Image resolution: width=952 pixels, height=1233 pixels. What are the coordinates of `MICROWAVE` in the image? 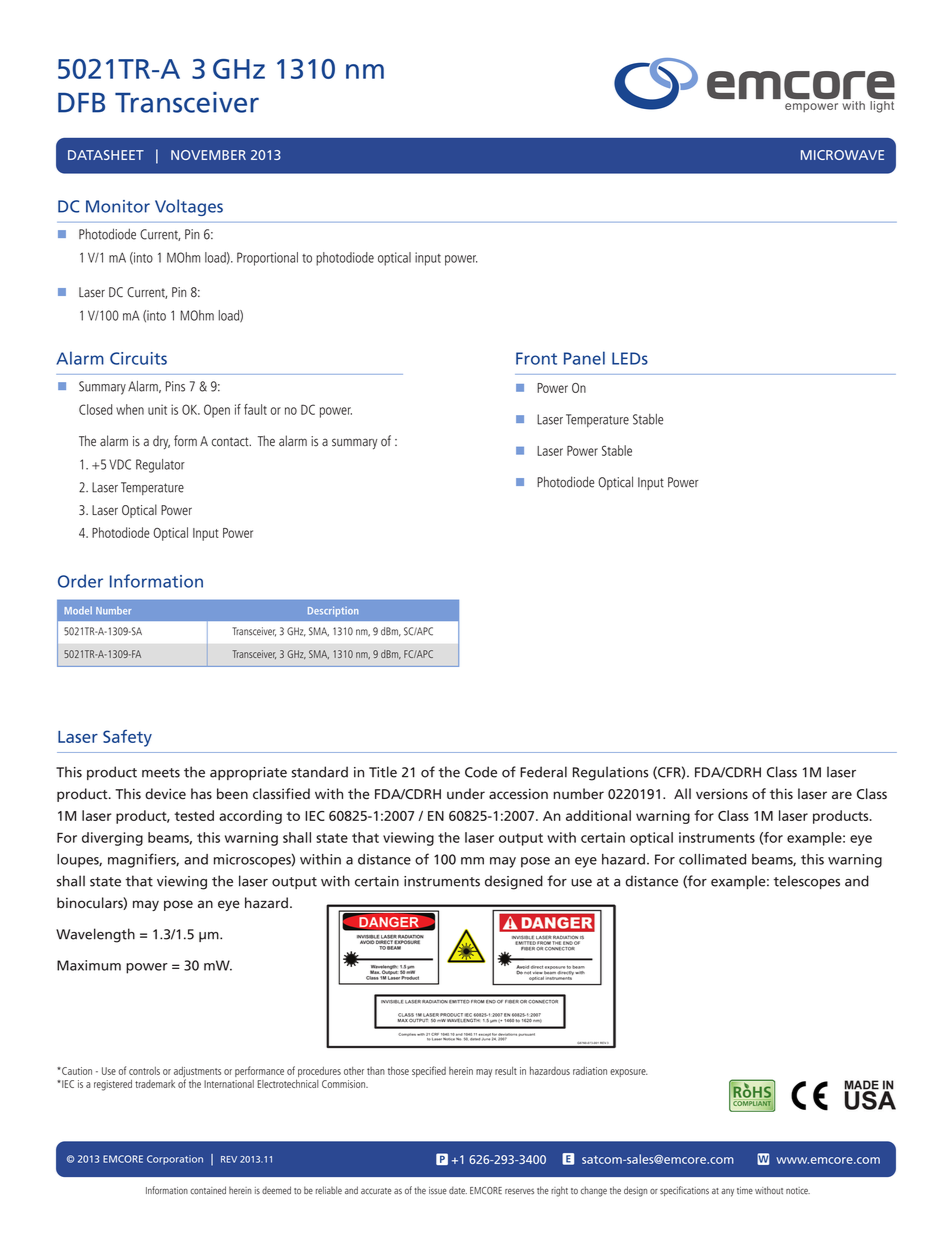 It's located at (842, 155).
